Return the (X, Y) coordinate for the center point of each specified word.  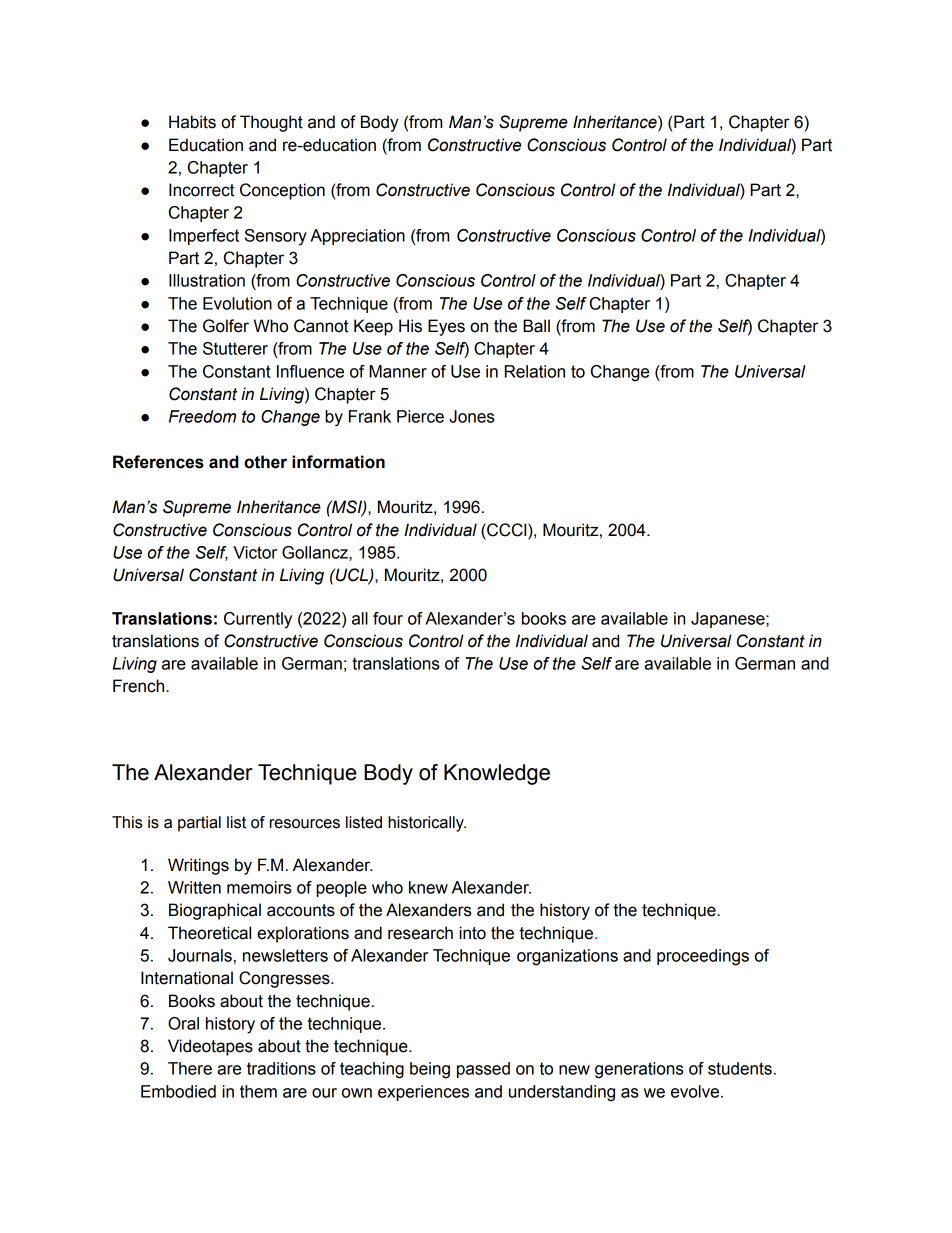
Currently (258, 620)
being (430, 1070)
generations (639, 1070)
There (190, 1068)
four (388, 618)
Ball (536, 326)
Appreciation (357, 237)
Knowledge (497, 774)
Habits (192, 122)
